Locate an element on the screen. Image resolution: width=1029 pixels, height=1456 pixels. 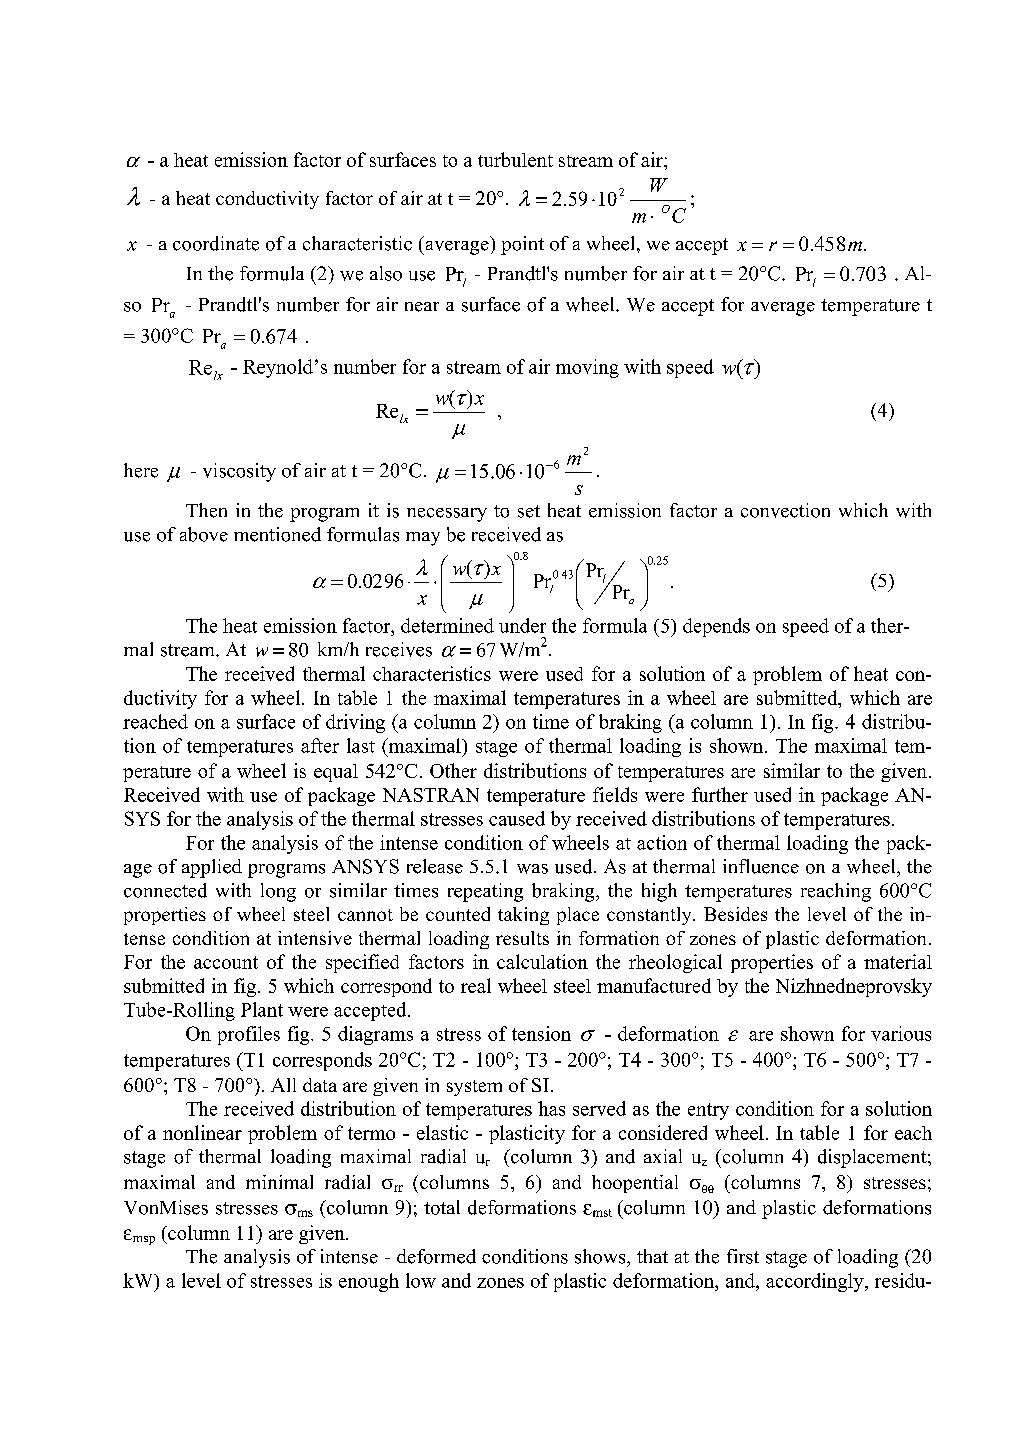
depends is located at coordinates (716, 627).
